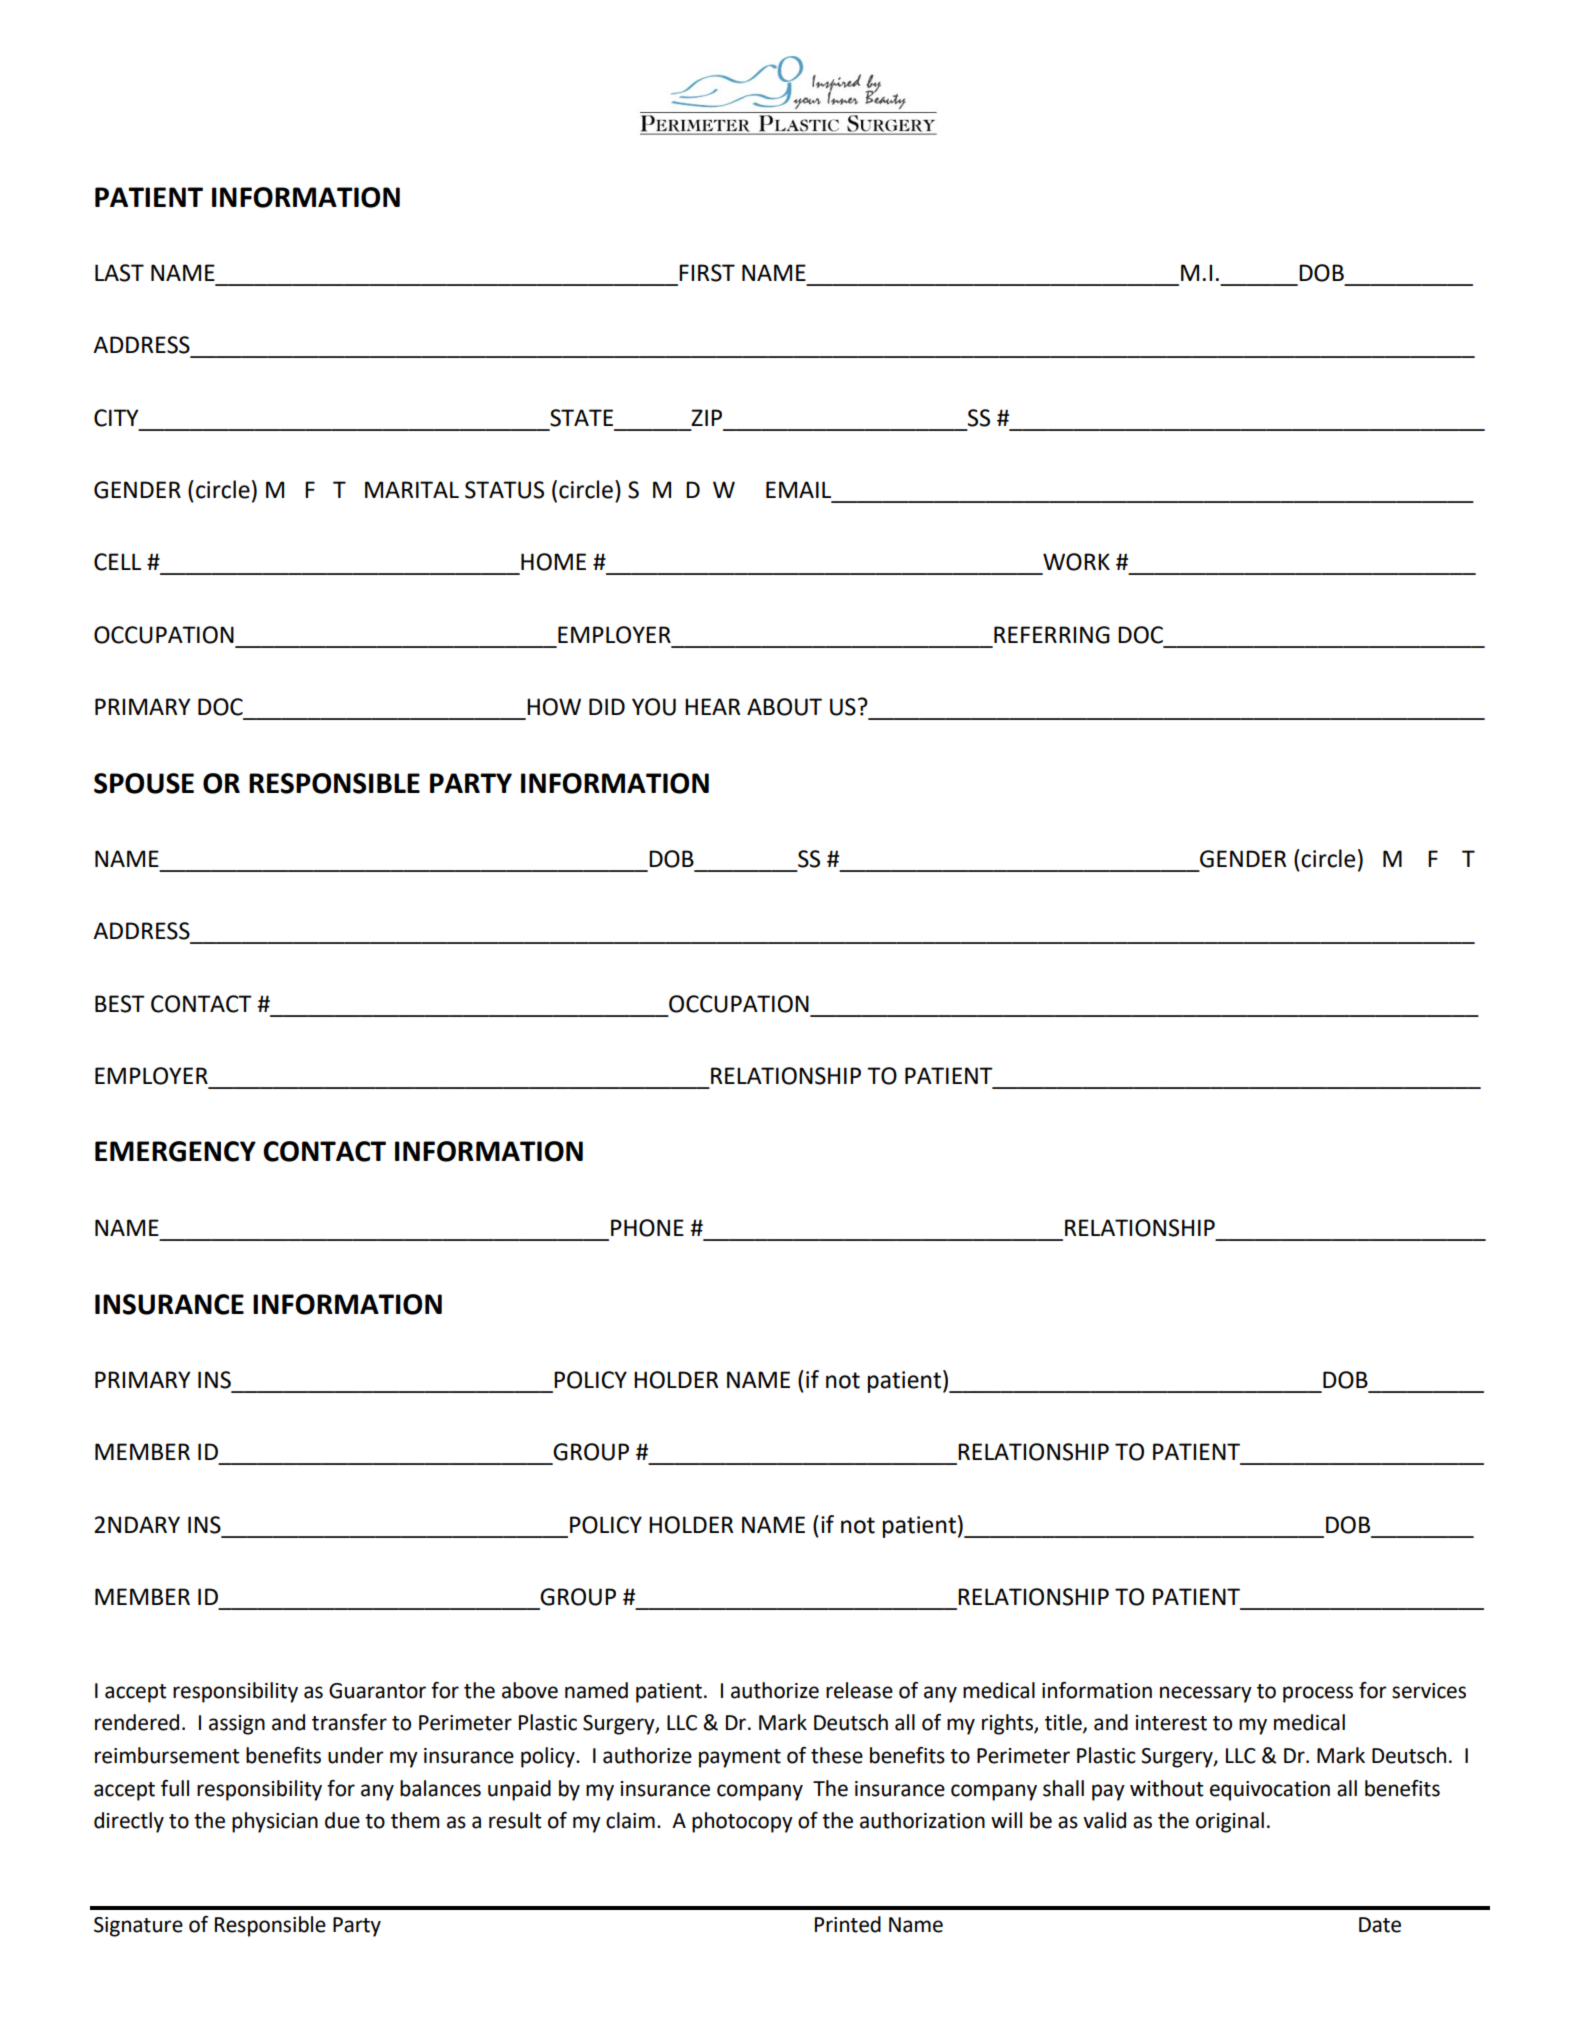 The height and width of the screenshot is (2042, 1578). Describe the element at coordinates (412, 489) in the screenshot. I see `MARITAL` at that location.
